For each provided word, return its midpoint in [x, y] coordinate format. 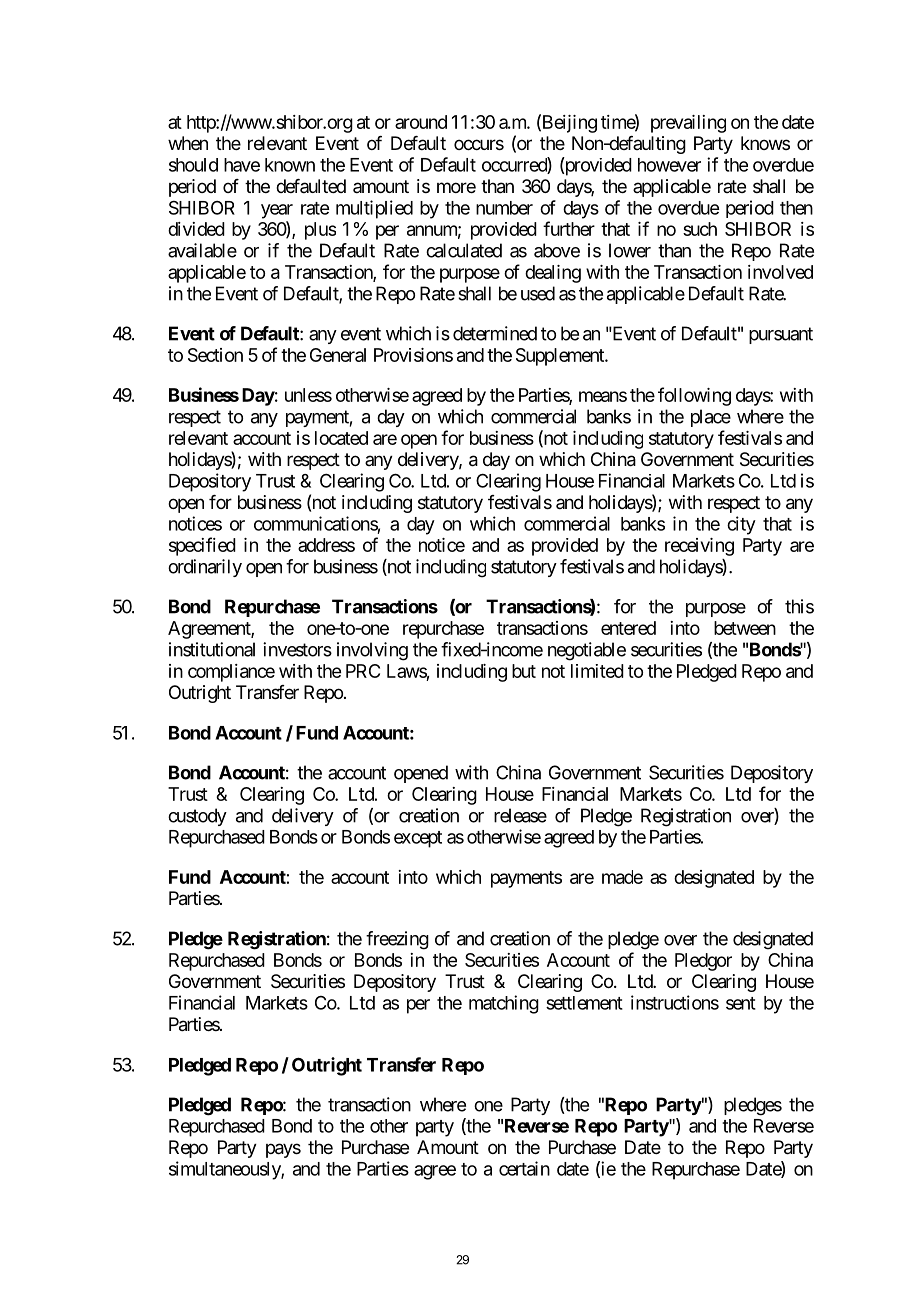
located [341, 438]
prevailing [688, 124]
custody [197, 817]
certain [524, 1168]
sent [741, 1003]
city [741, 525]
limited [597, 671]
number [504, 208]
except [418, 839]
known [290, 165]
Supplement [561, 357]
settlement [584, 1003]
